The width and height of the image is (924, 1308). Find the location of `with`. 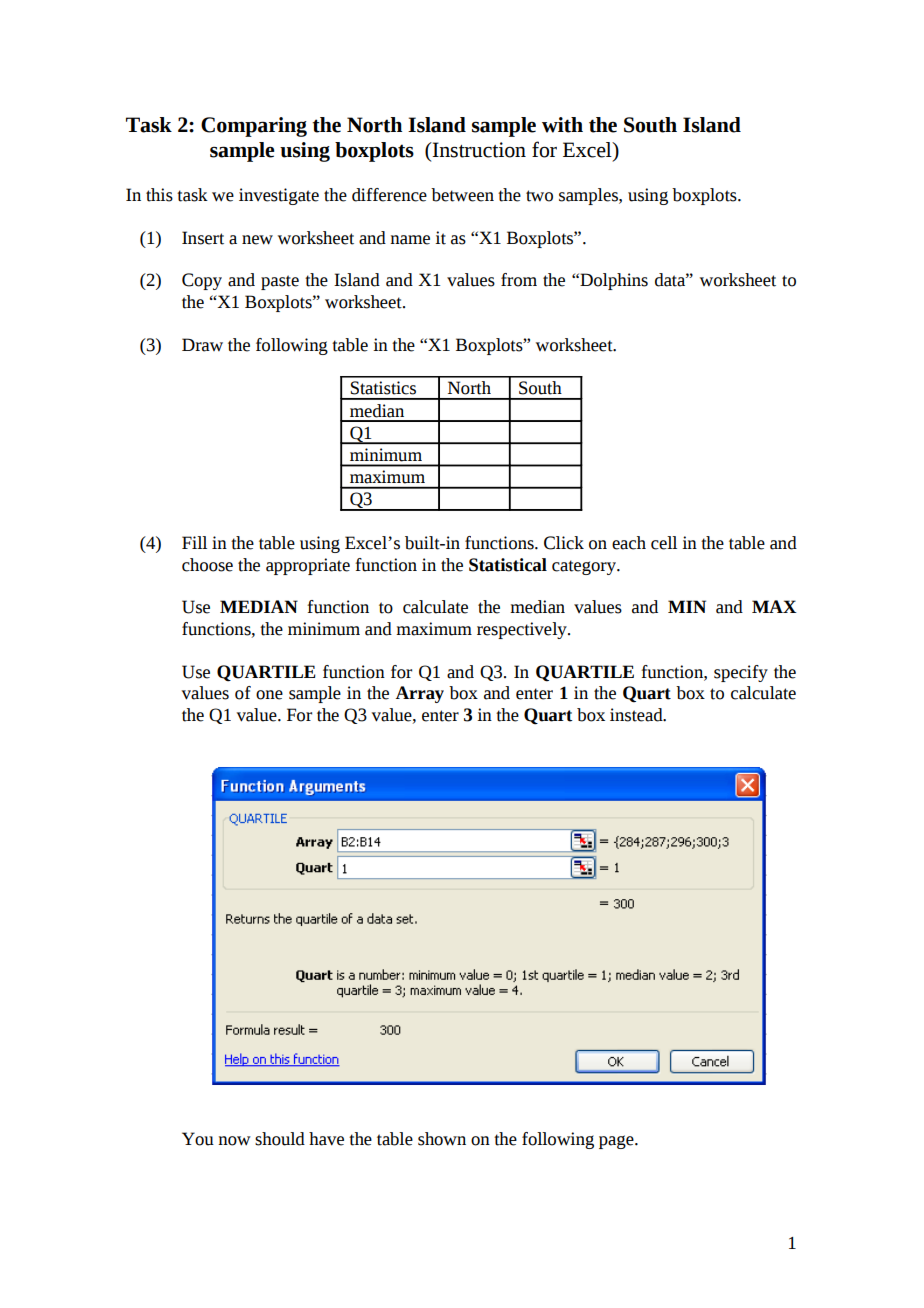

with is located at coordinates (562, 125).
